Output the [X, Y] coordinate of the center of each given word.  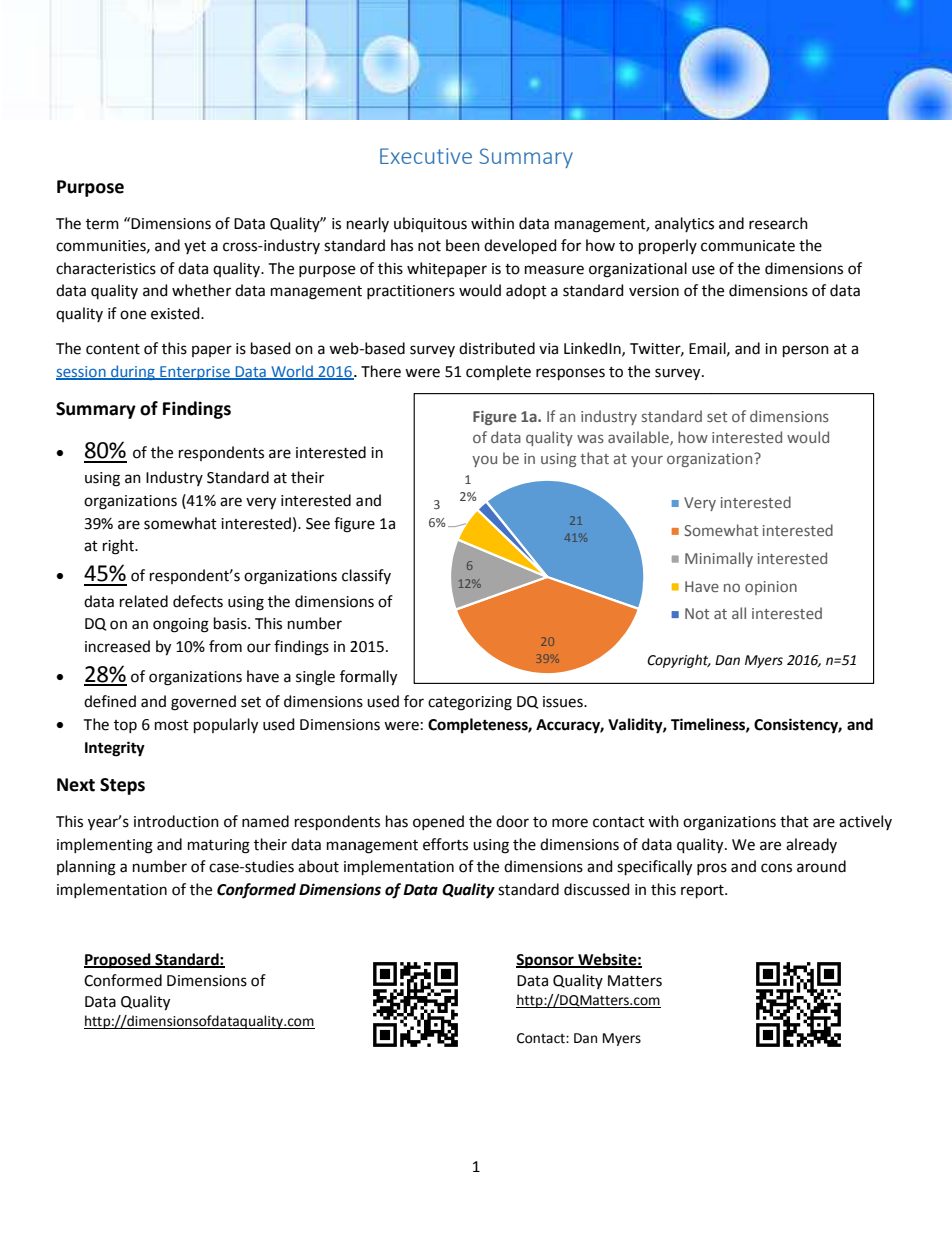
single [315, 678]
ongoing [181, 625]
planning [86, 868]
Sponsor [546, 961]
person [806, 351]
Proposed [118, 961]
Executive [426, 156]
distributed [497, 348]
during [133, 372]
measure [554, 270]
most [172, 725]
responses [570, 374]
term [102, 224]
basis [231, 623]
